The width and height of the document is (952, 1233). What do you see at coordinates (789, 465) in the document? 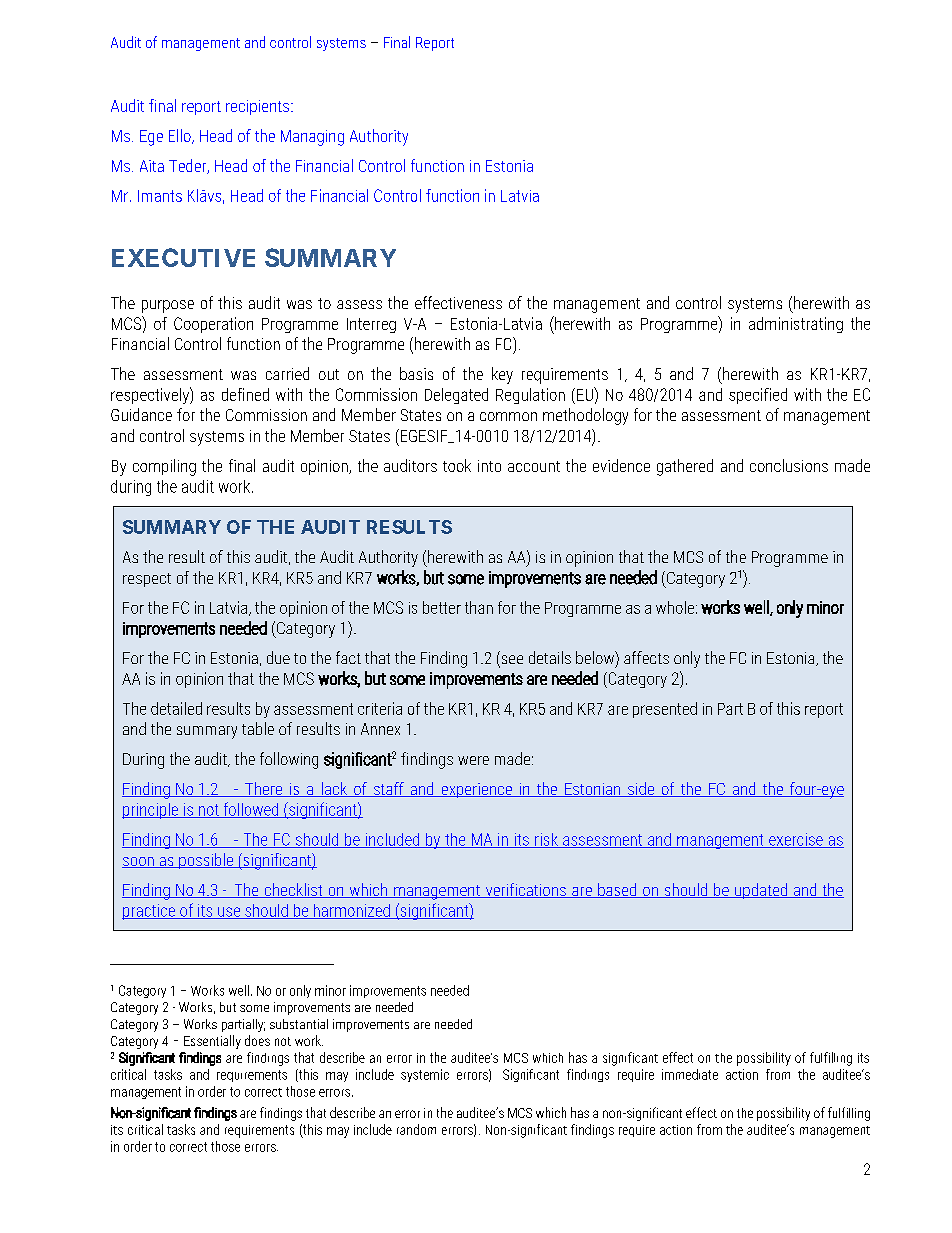
I see `conclusions` at bounding box center [789, 465].
